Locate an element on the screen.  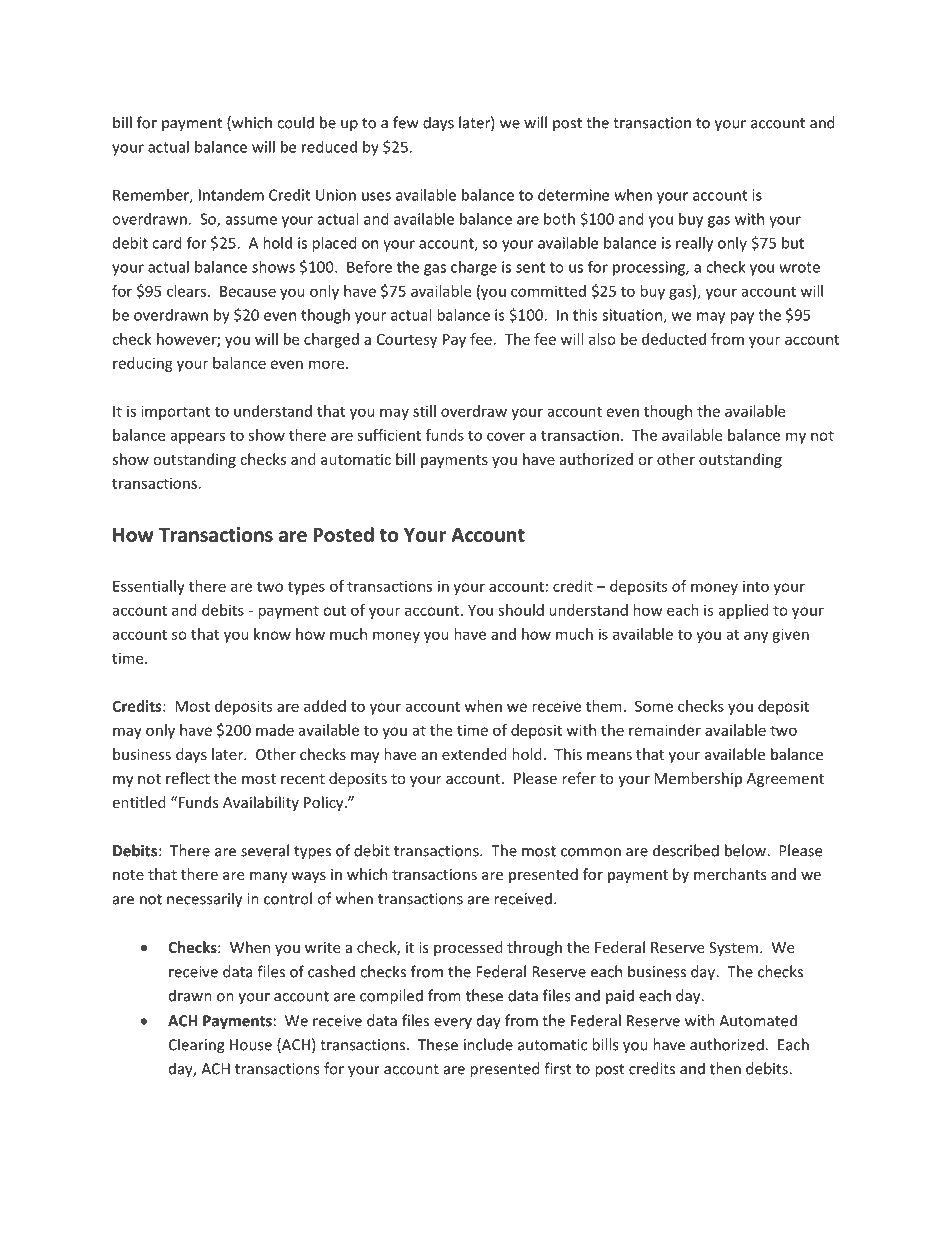
extended is located at coordinates (474, 754).
